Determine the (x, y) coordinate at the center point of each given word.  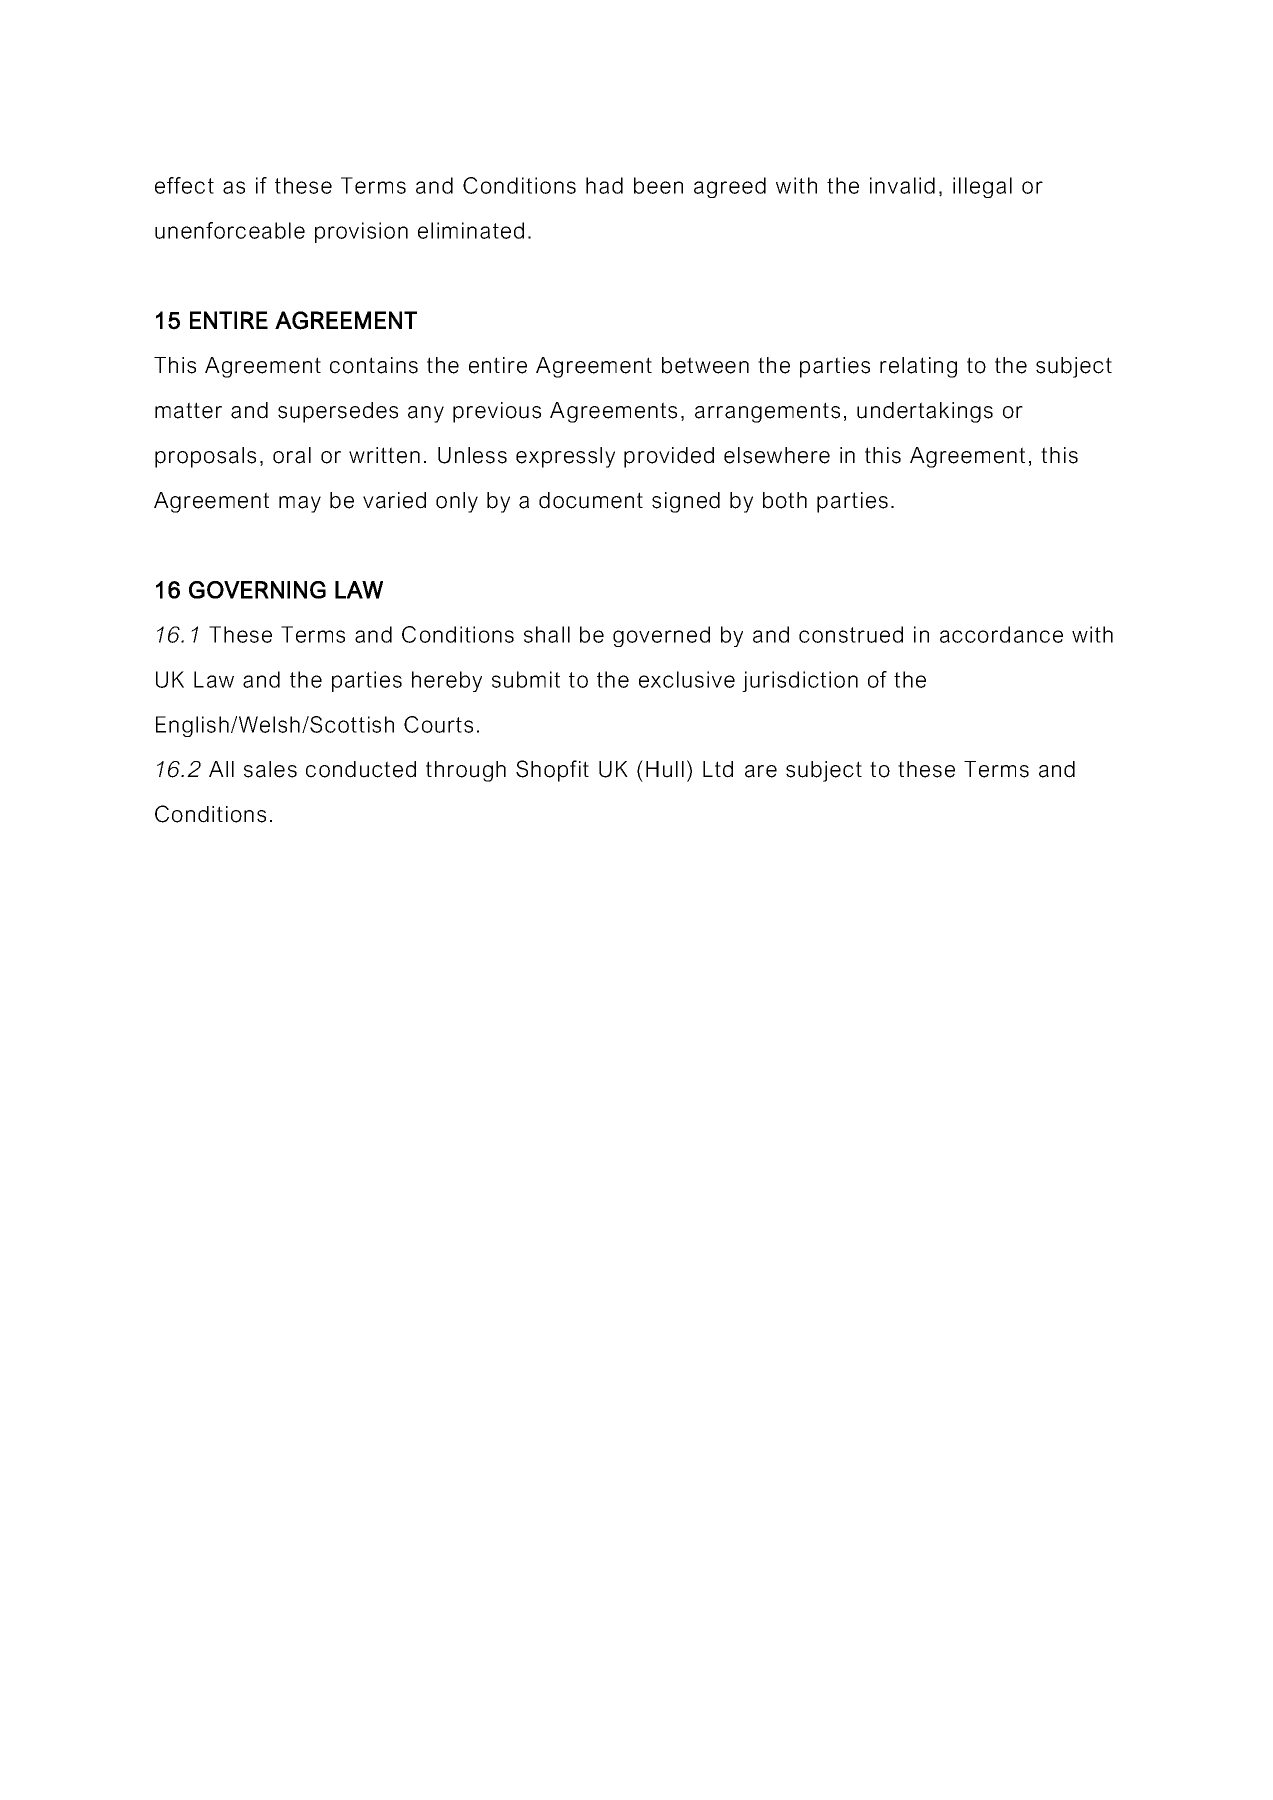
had (604, 185)
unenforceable (230, 230)
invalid (902, 185)
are (761, 771)
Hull (665, 769)
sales (270, 769)
